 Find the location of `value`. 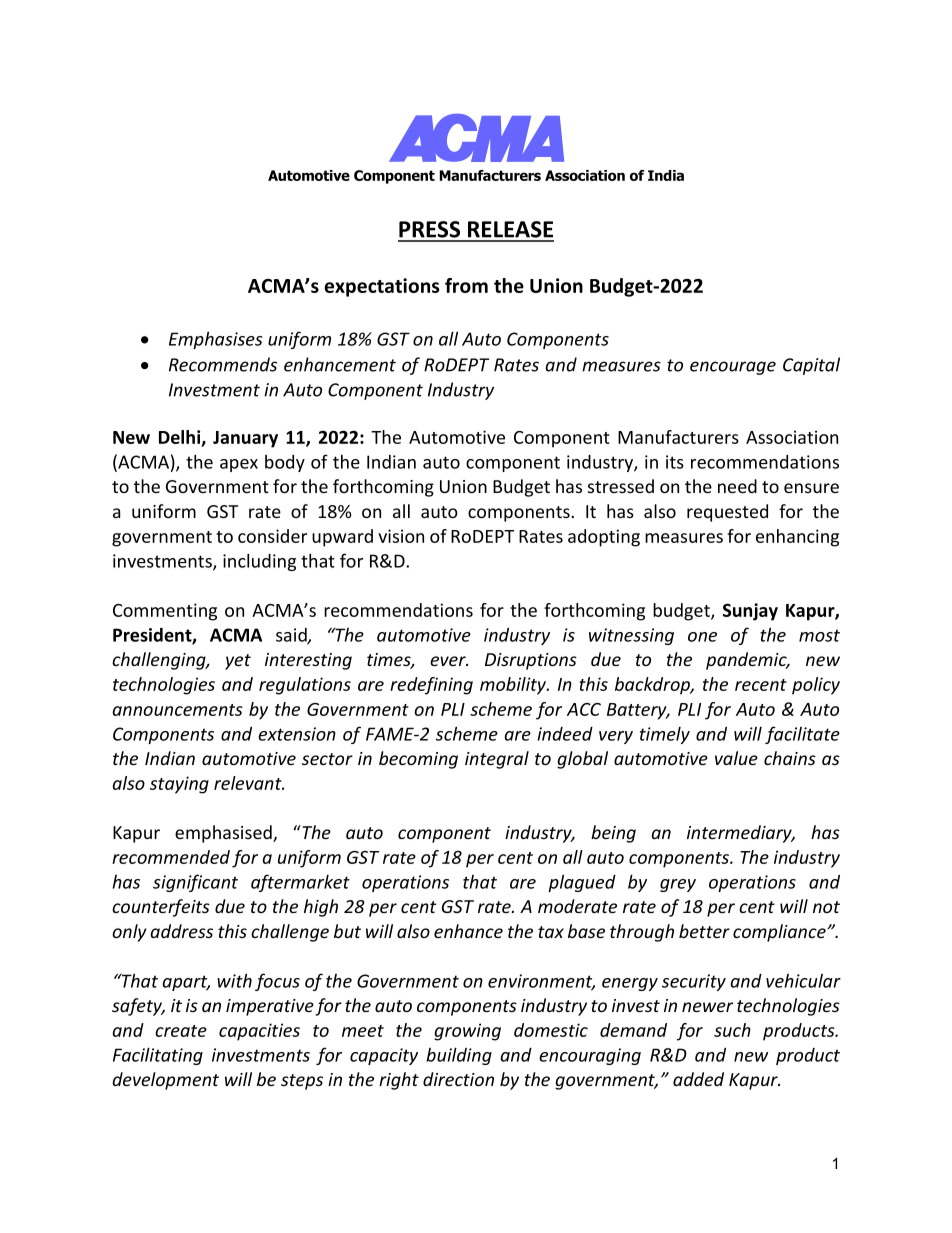

value is located at coordinates (736, 758).
